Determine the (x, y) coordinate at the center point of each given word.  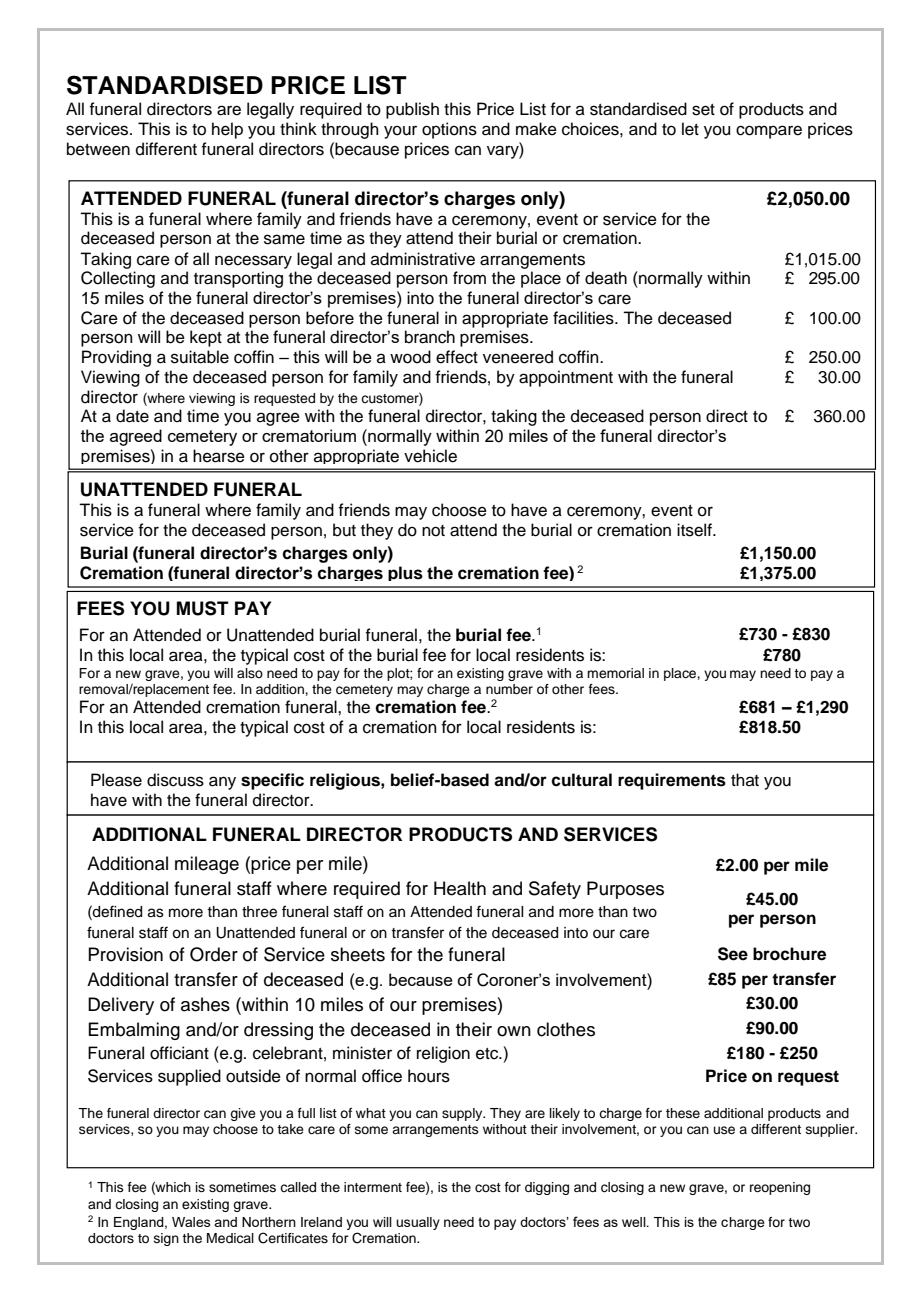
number (509, 689)
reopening (780, 1188)
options (449, 130)
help (227, 130)
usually (418, 1223)
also (250, 673)
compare (769, 132)
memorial (615, 673)
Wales (191, 1222)
